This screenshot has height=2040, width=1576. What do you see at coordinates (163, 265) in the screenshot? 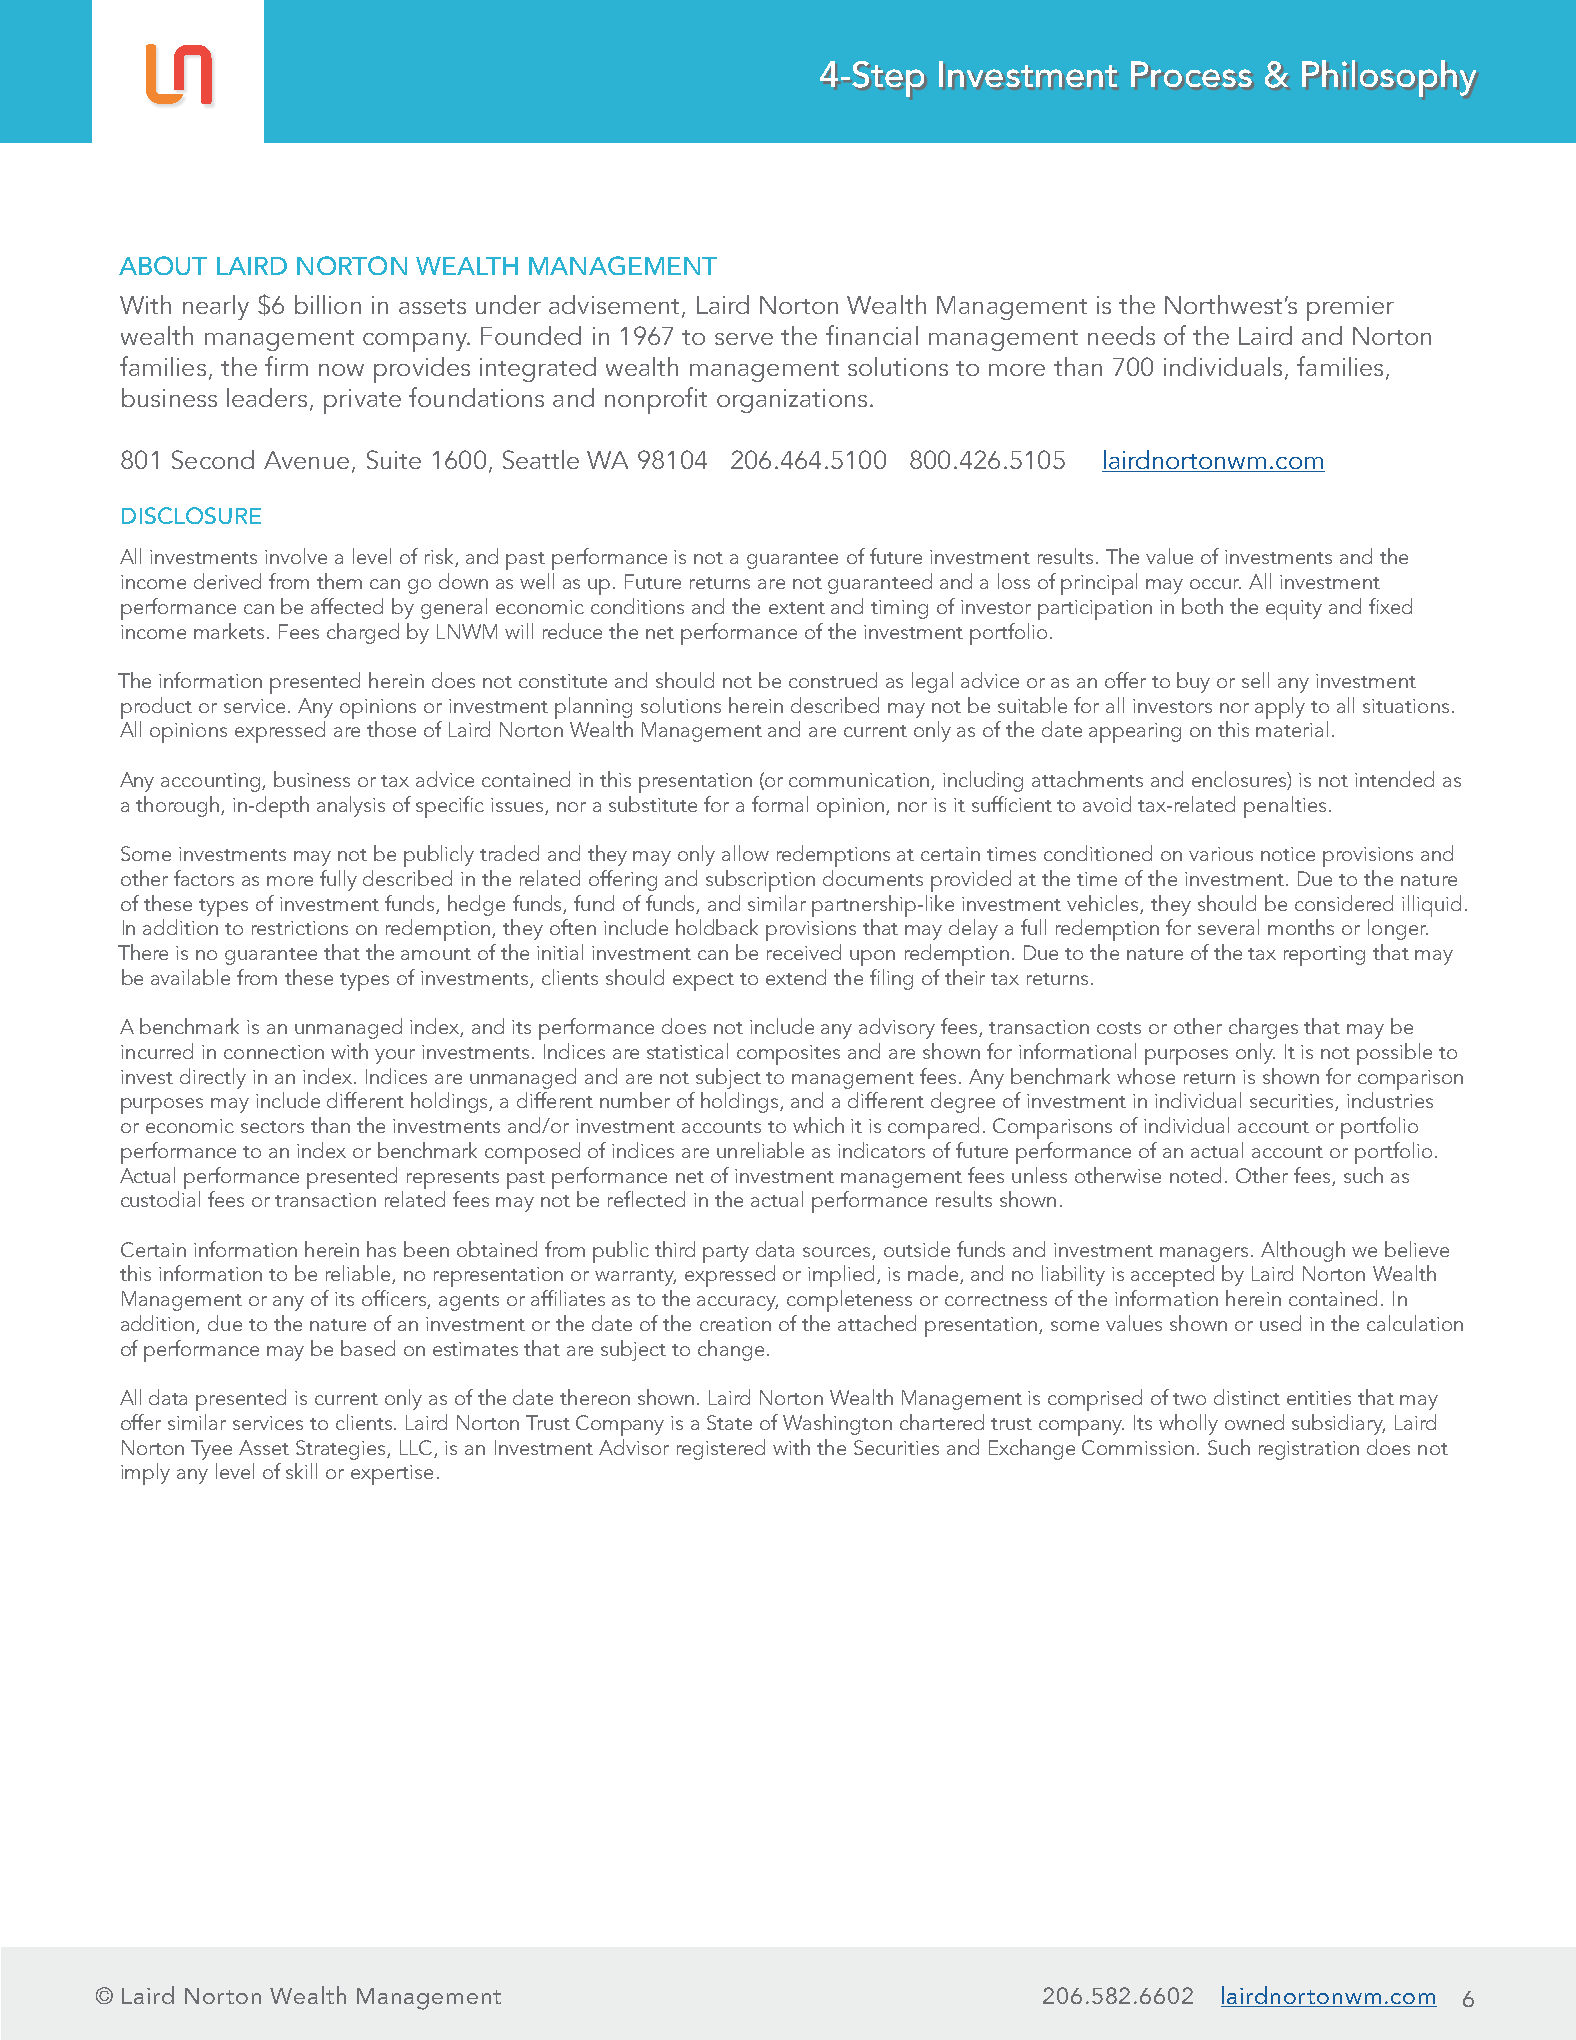
I see `ABOUT` at bounding box center [163, 265].
